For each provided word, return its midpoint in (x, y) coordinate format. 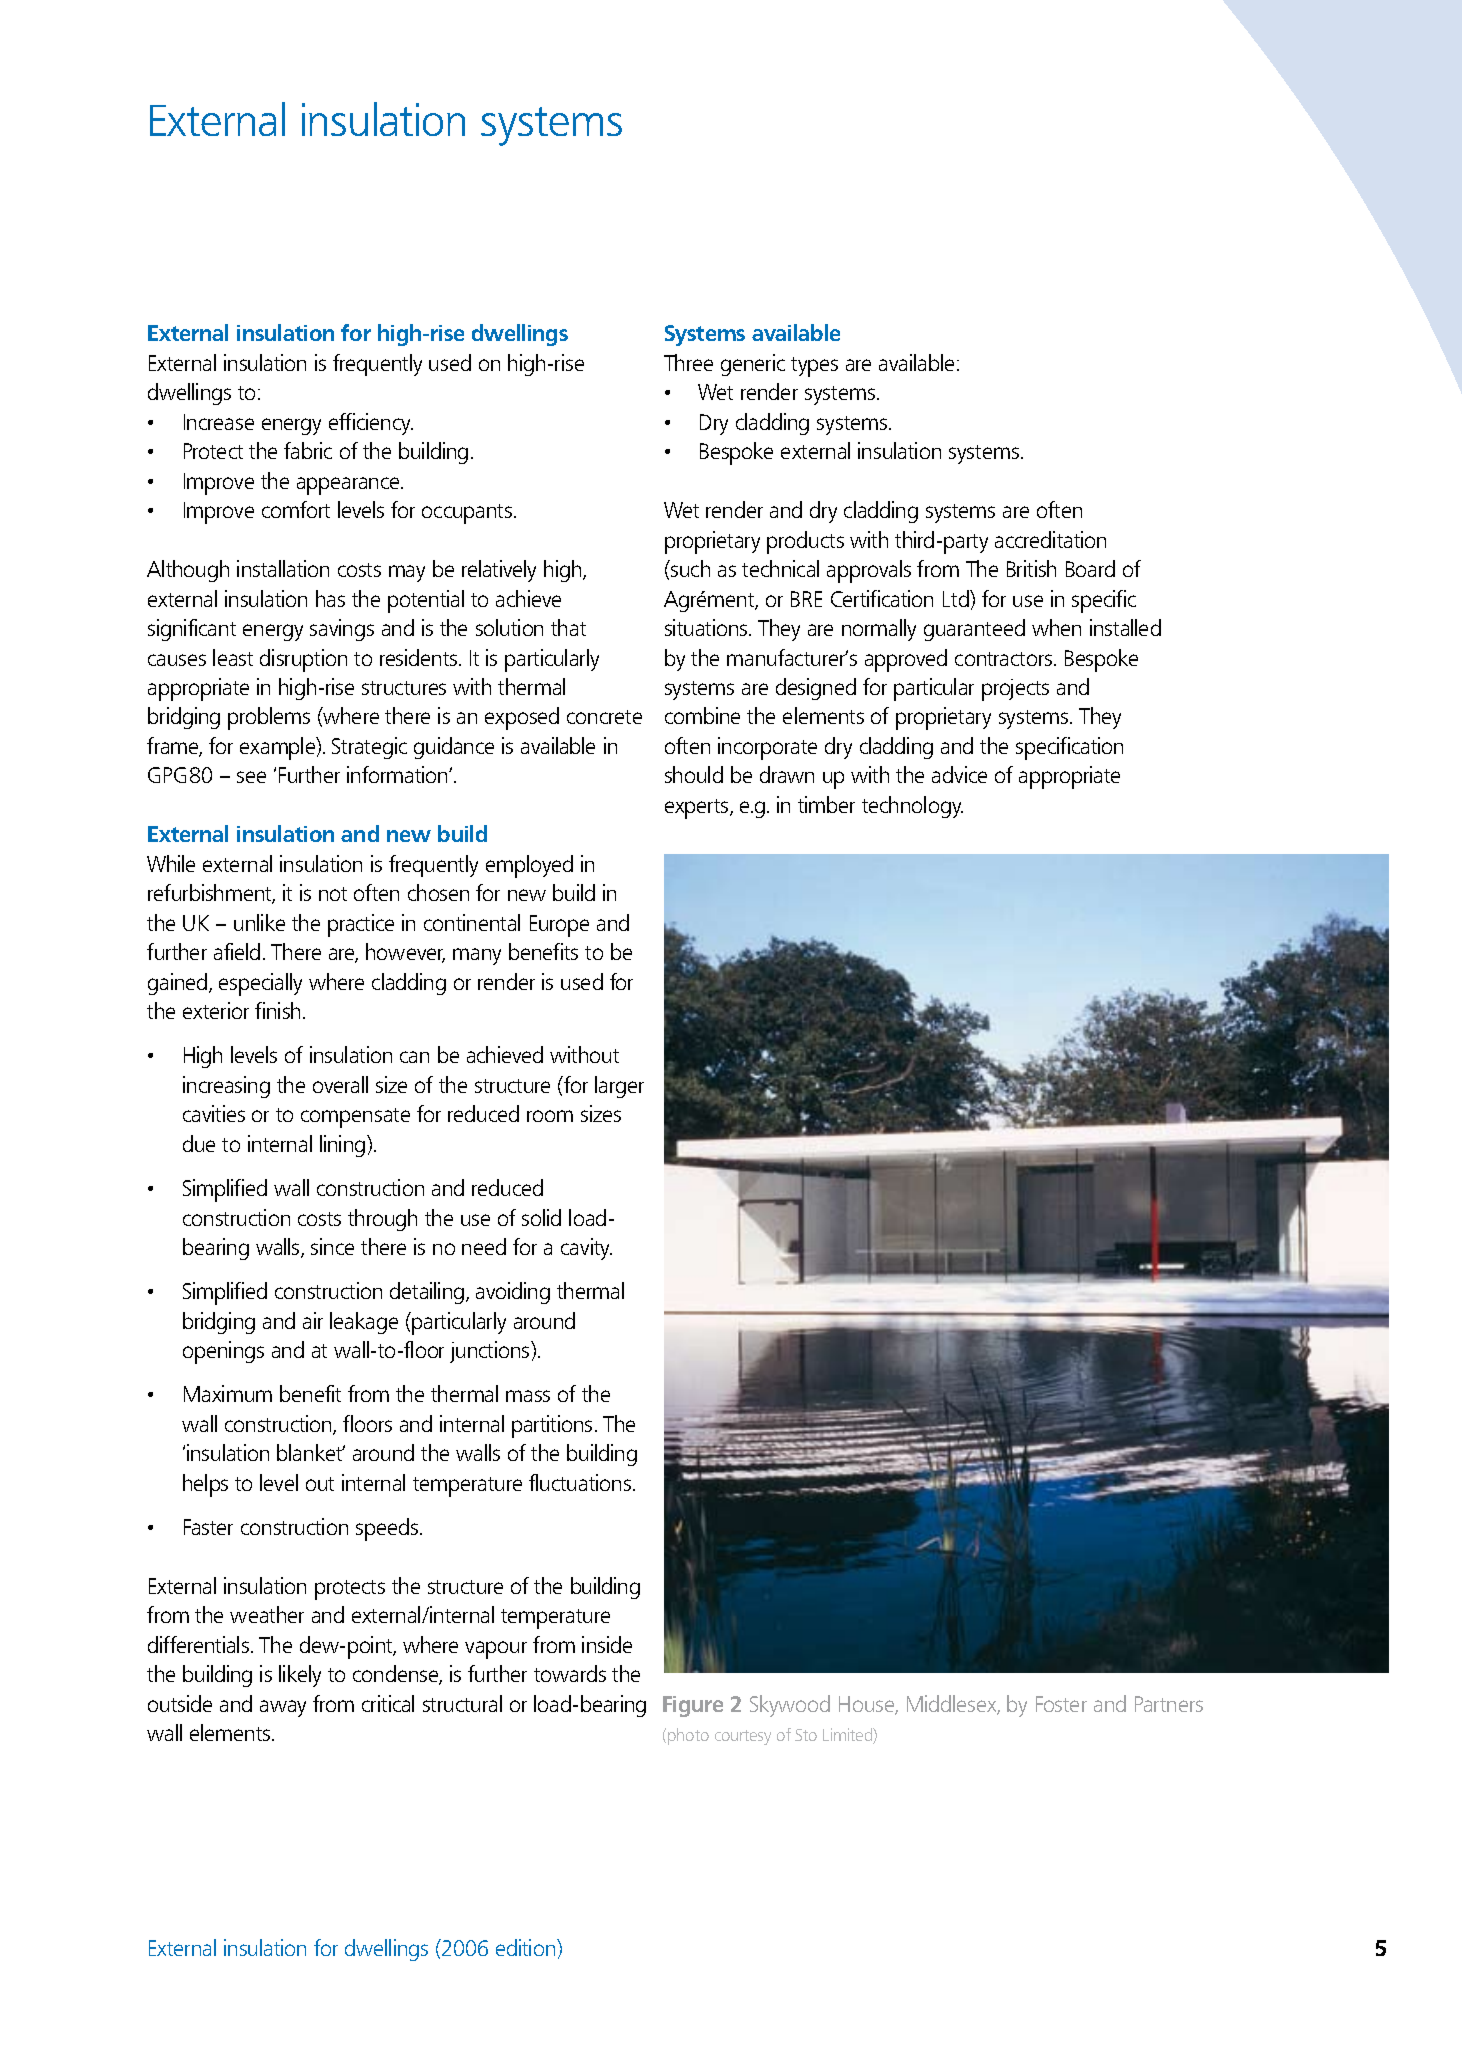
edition (527, 1947)
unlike (259, 922)
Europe (559, 926)
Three (688, 362)
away (283, 1708)
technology (912, 807)
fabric (308, 450)
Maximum (228, 1393)
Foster (1061, 1704)
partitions (552, 1426)
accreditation (1050, 539)
